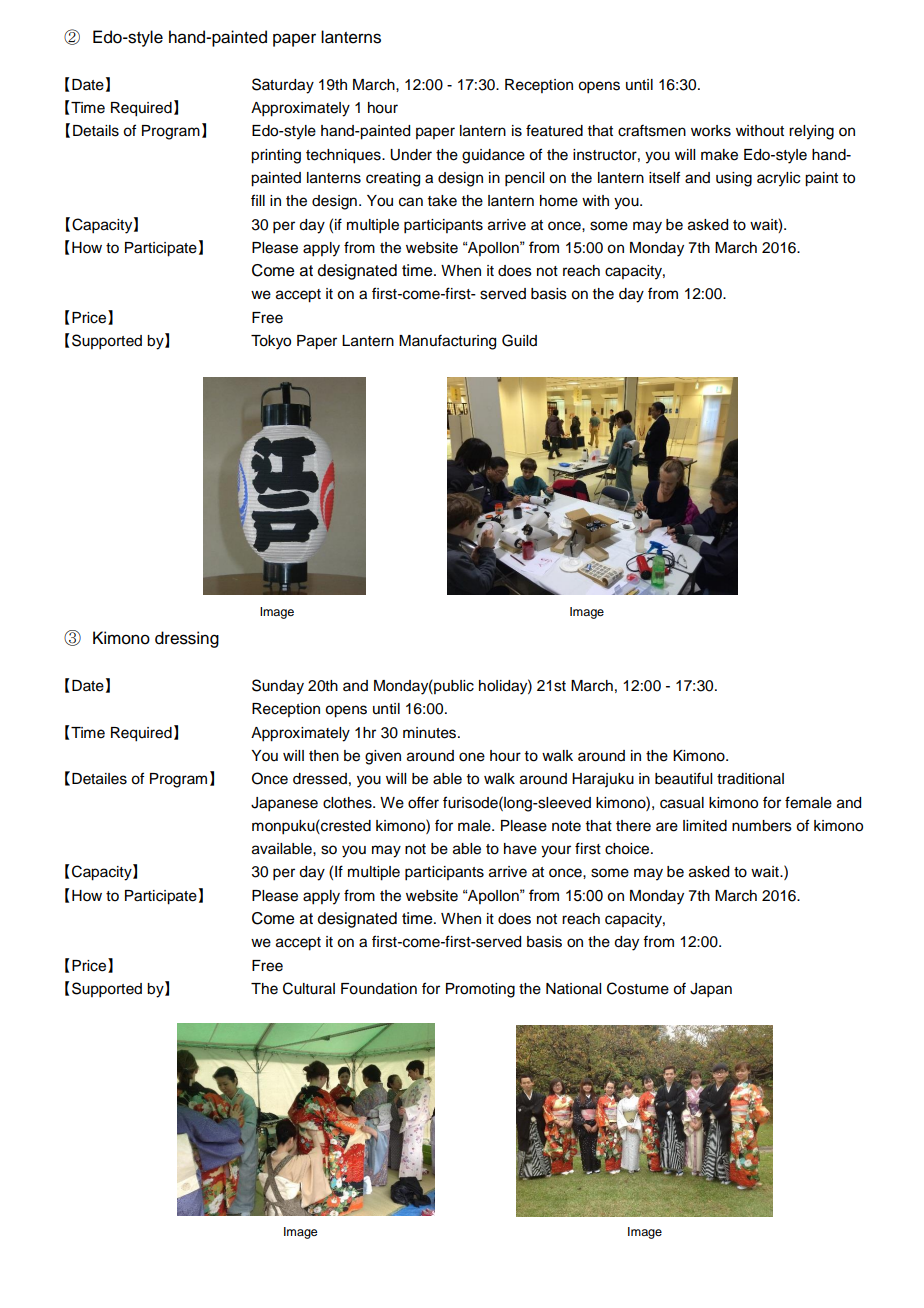 This screenshot has height=1308, width=924. What do you see at coordinates (447, 342) in the screenshot?
I see `Manufacturing` at bounding box center [447, 342].
